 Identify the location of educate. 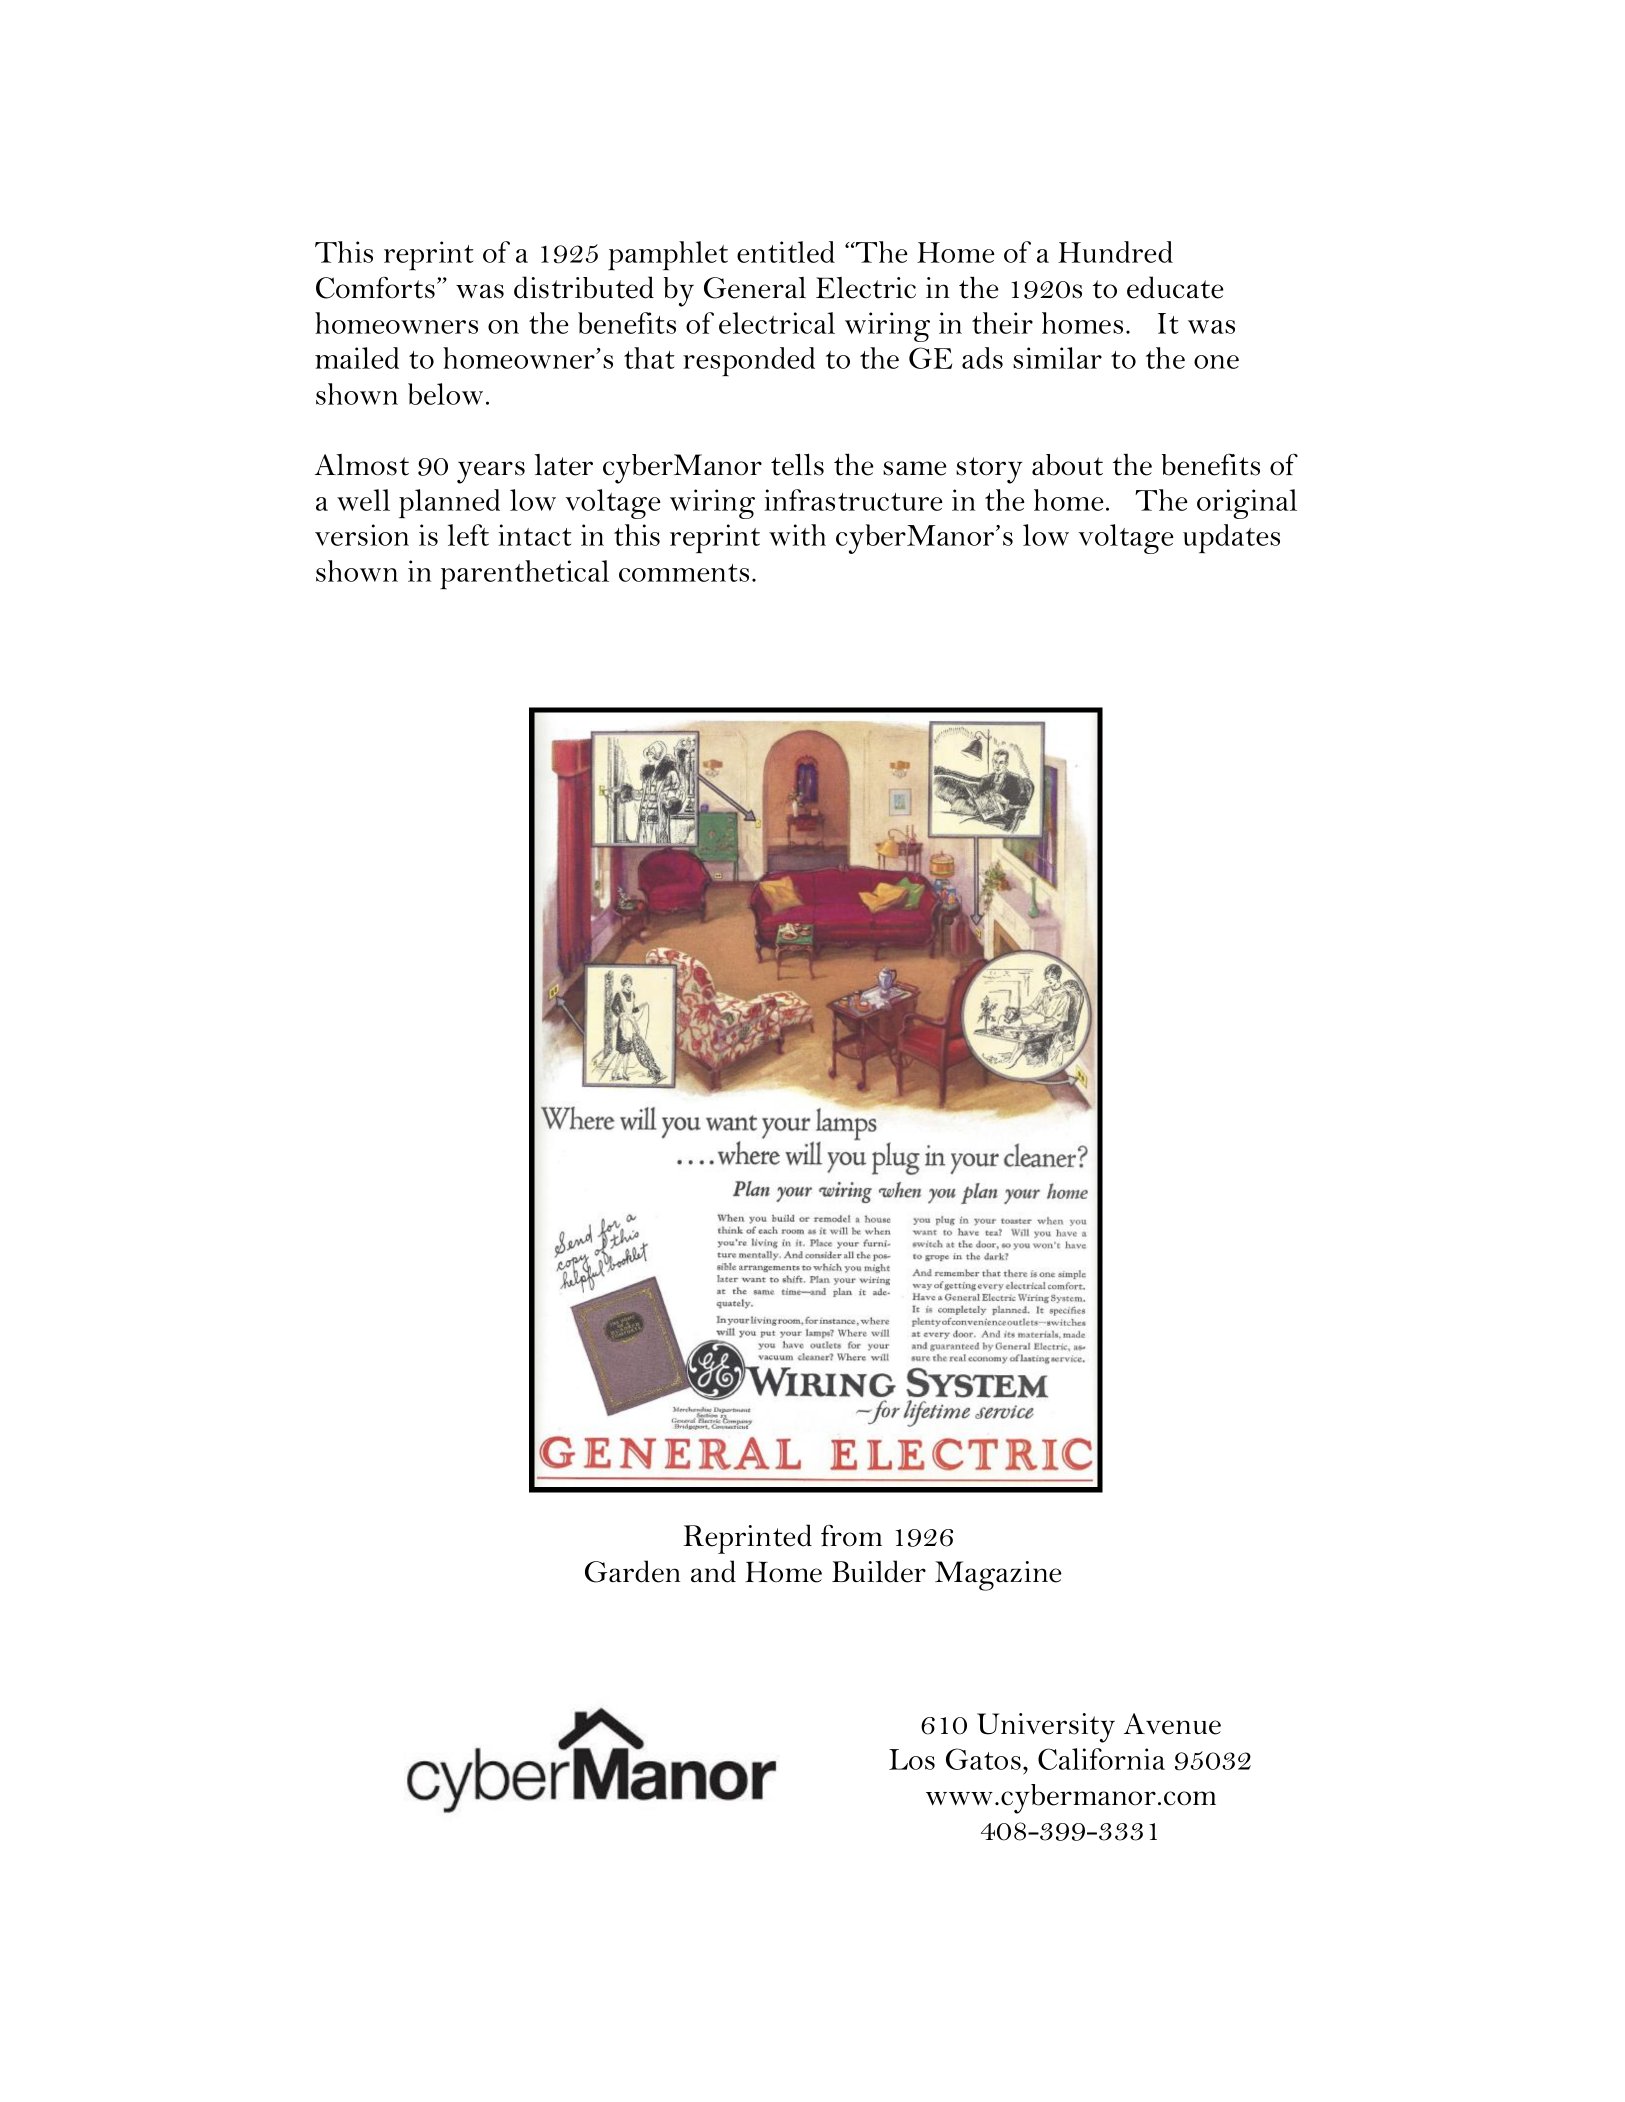
(1175, 287).
